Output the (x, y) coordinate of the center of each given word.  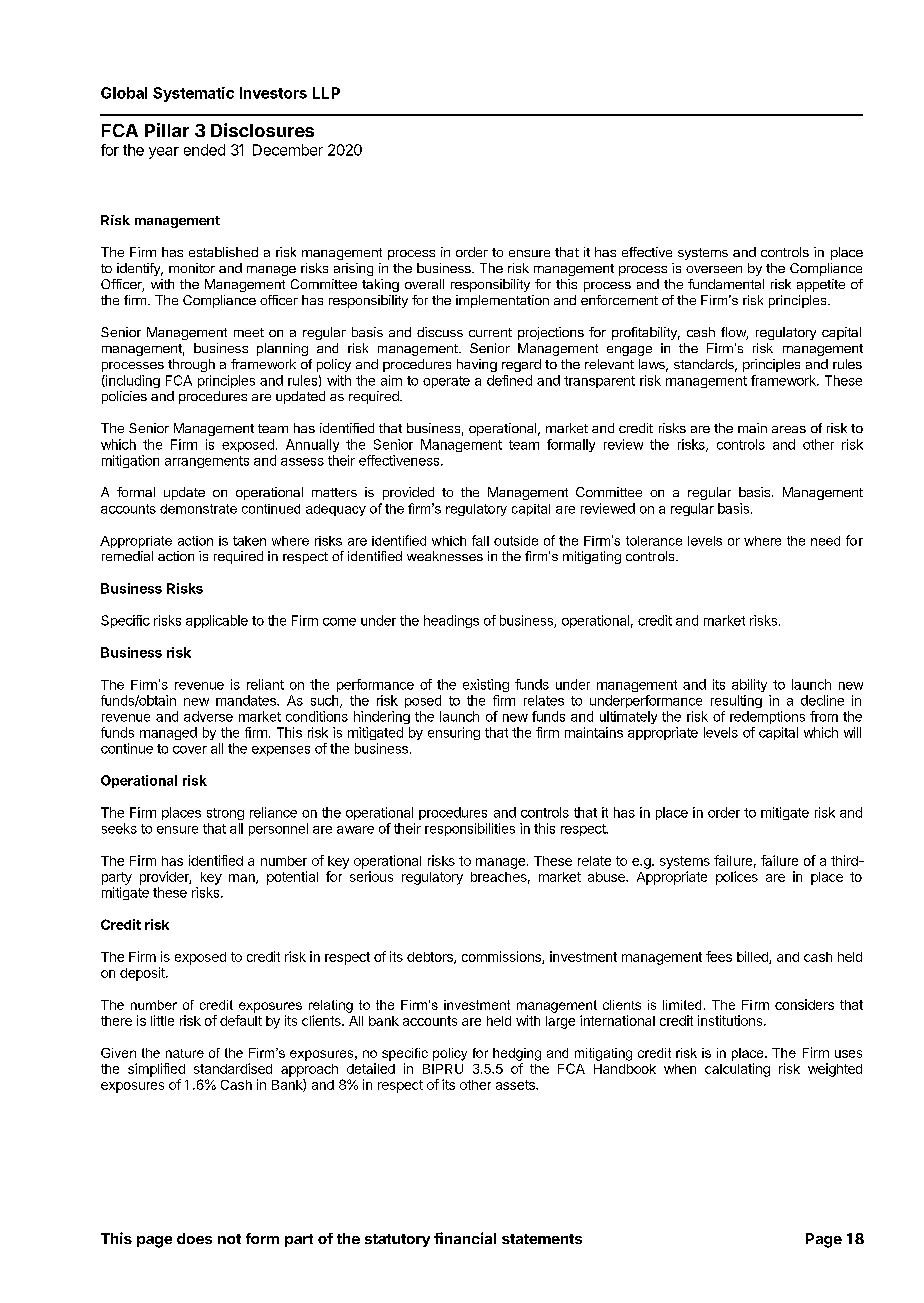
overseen (714, 269)
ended (204, 150)
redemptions (767, 717)
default (241, 1020)
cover (190, 750)
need (825, 541)
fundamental (726, 284)
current (490, 332)
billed (753, 957)
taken (249, 541)
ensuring (454, 733)
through (191, 365)
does (194, 1238)
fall (480, 540)
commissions (502, 957)
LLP (326, 93)
